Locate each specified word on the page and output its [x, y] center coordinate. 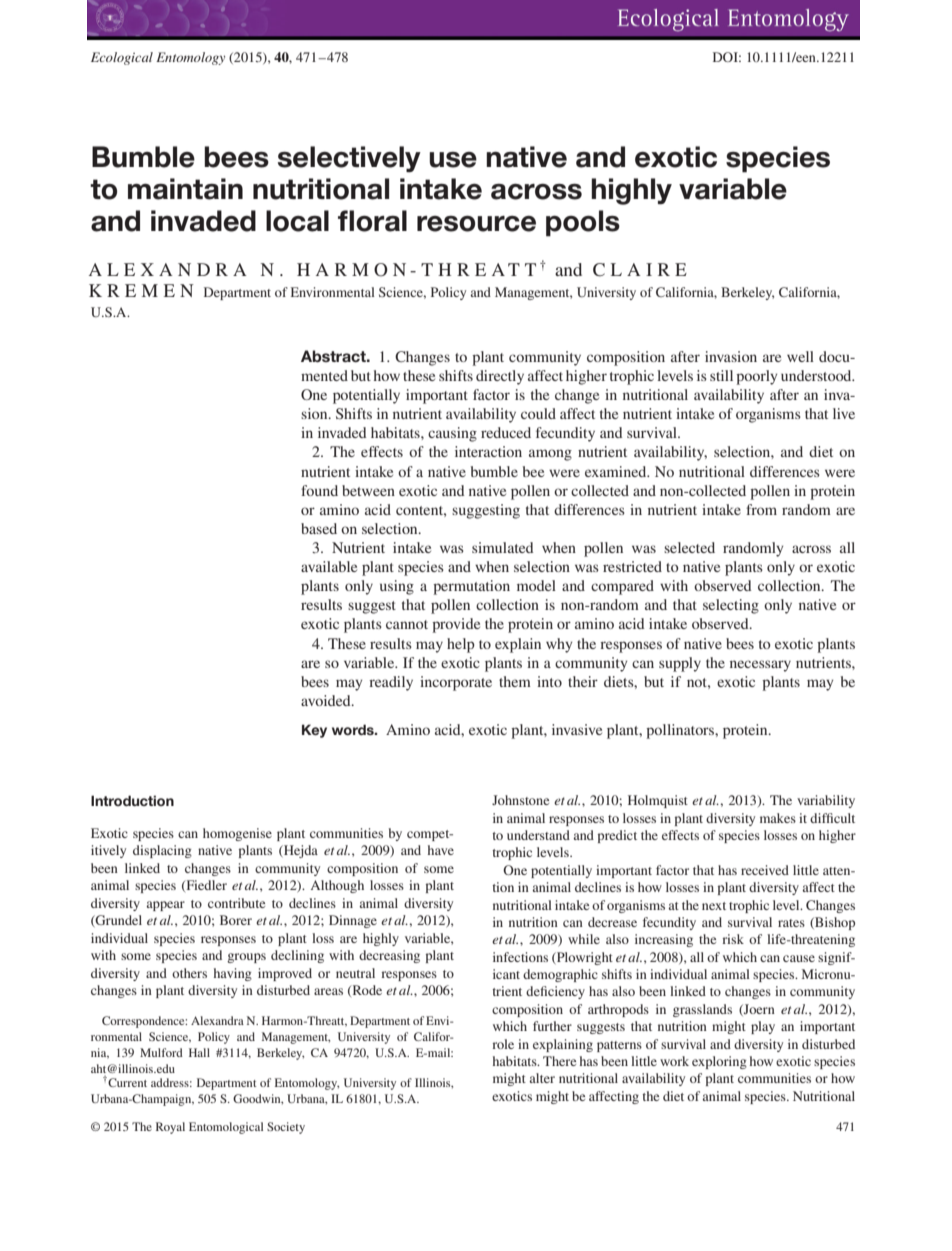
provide [456, 625]
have [441, 850]
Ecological [122, 58]
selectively [349, 159]
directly [500, 377]
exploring [719, 1062]
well [800, 356]
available [329, 566]
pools [583, 223]
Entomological [226, 1128]
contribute [236, 903]
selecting [731, 606]
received [765, 870]
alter [542, 1078]
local [297, 221]
